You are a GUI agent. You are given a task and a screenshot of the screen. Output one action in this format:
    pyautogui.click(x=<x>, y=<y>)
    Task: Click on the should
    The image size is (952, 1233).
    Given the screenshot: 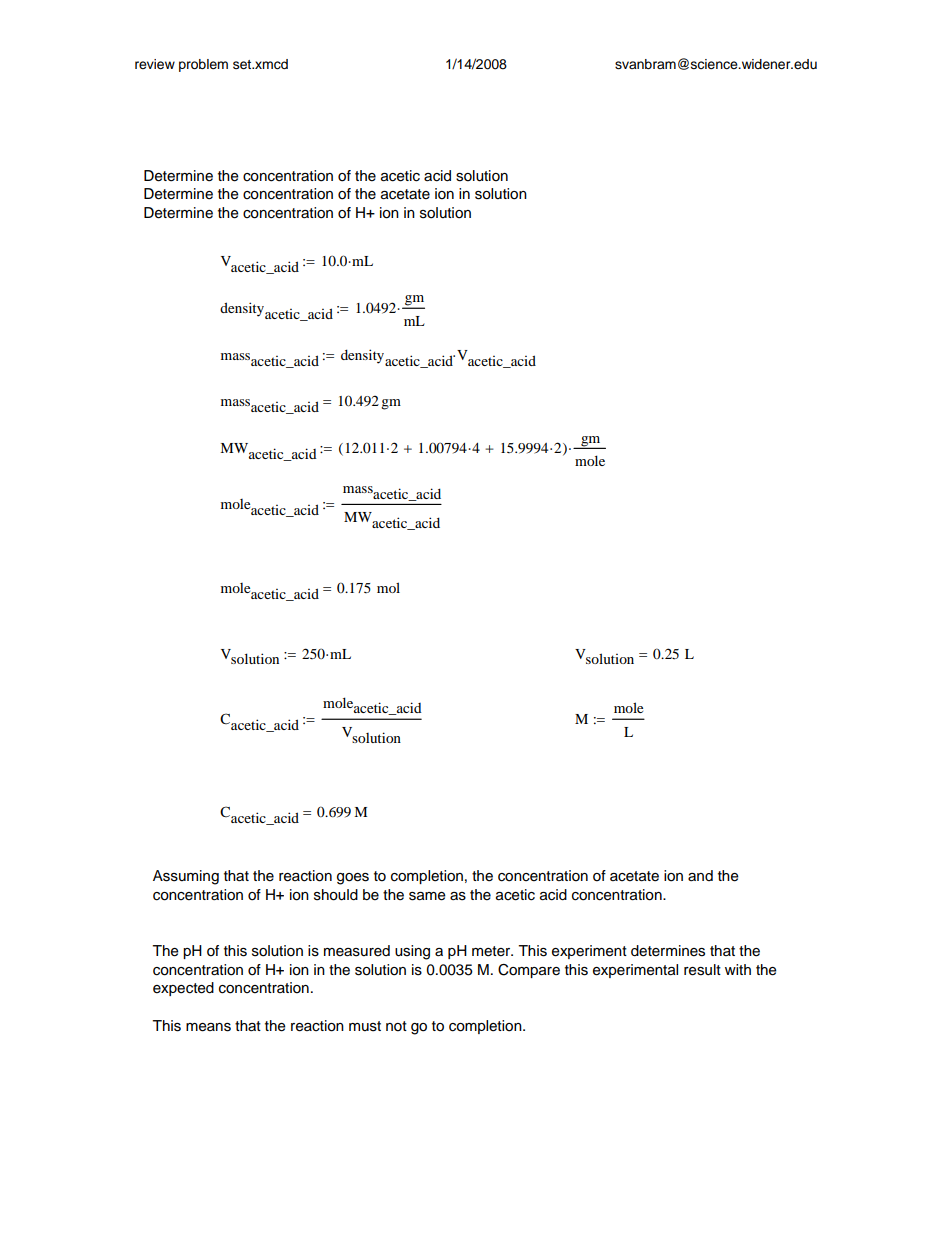 What is the action you would take?
    pyautogui.click(x=336, y=895)
